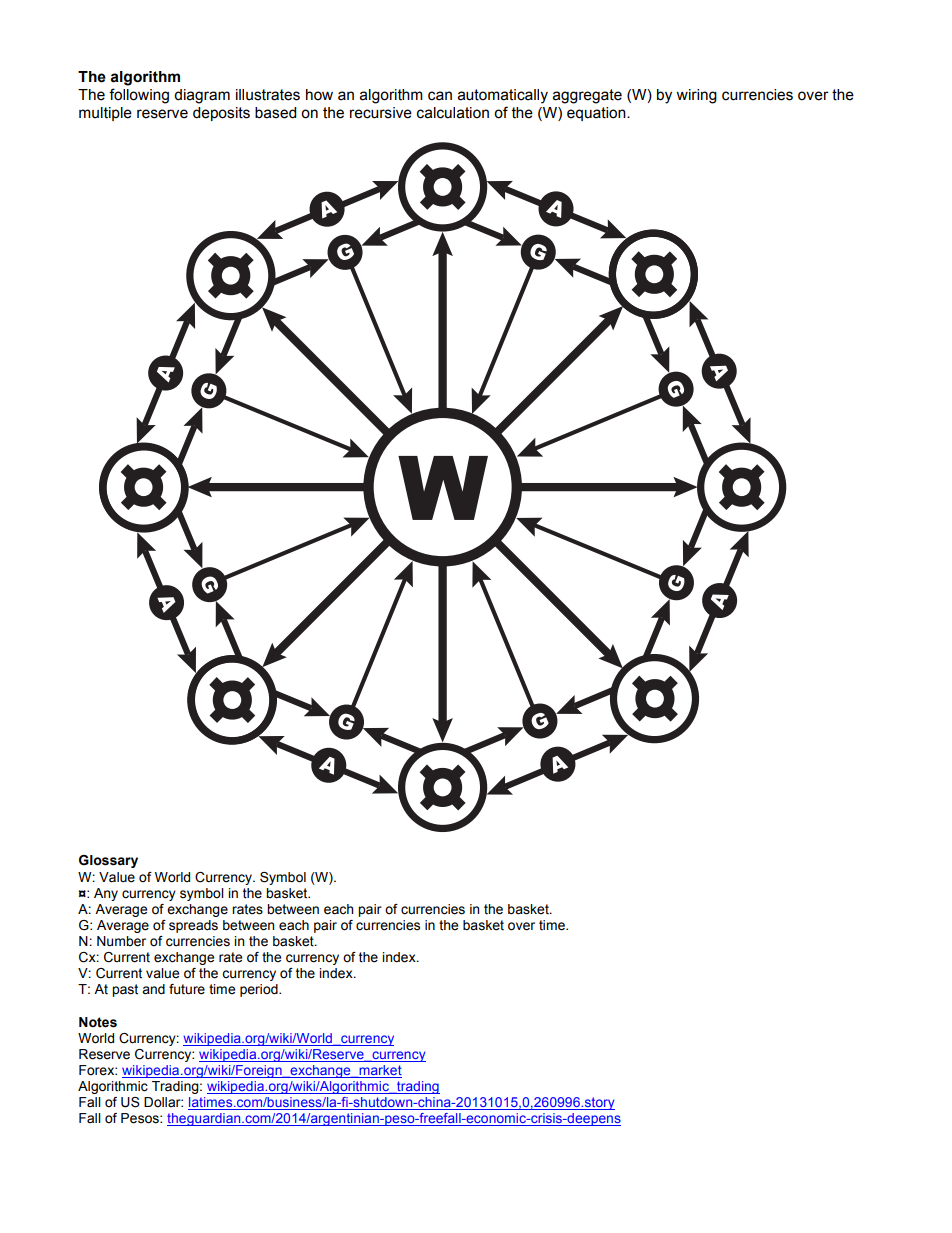 The width and height of the screenshot is (952, 1233). What do you see at coordinates (139, 96) in the screenshot?
I see `following` at bounding box center [139, 96].
